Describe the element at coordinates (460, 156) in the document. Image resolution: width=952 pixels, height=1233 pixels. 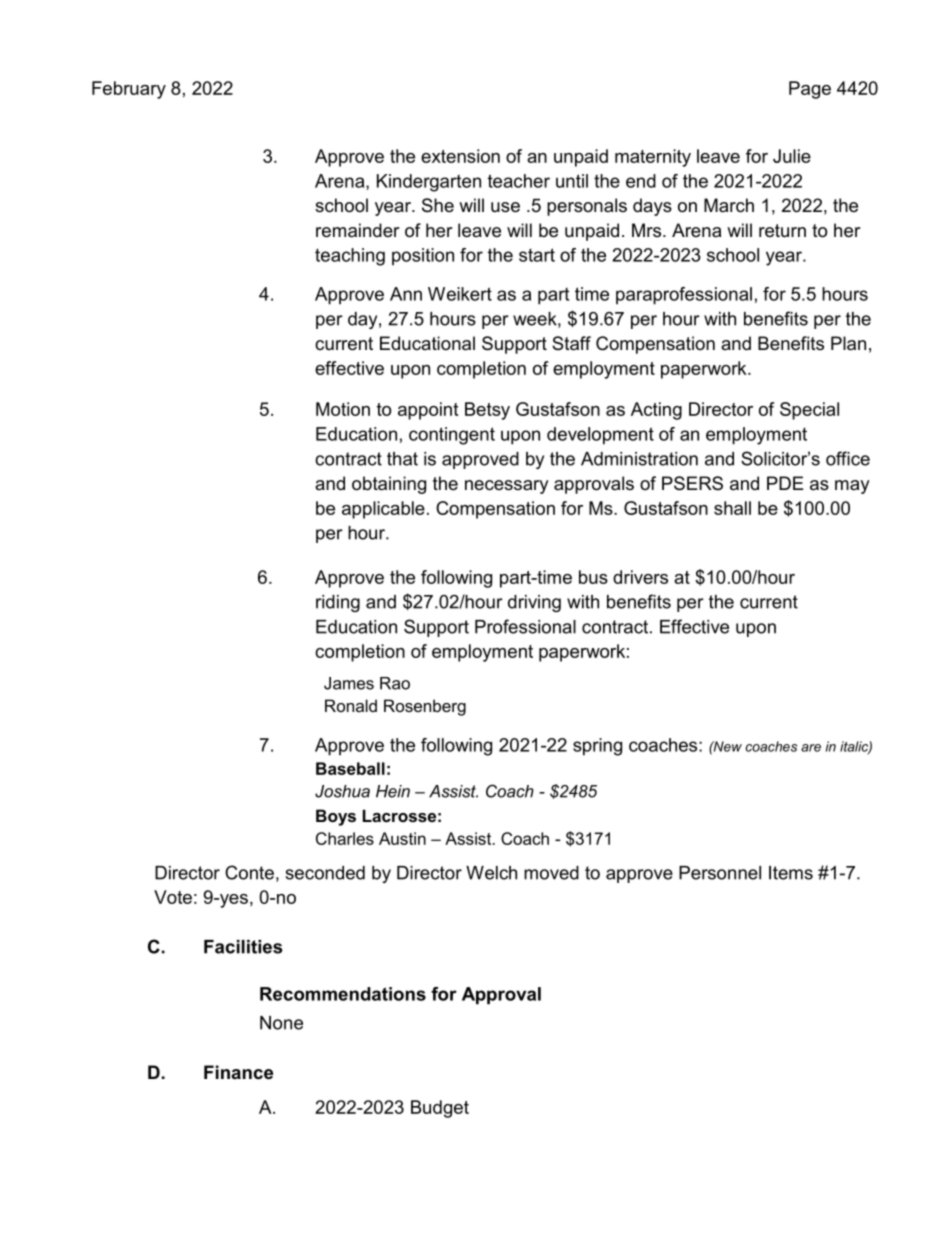
I see `extension` at that location.
